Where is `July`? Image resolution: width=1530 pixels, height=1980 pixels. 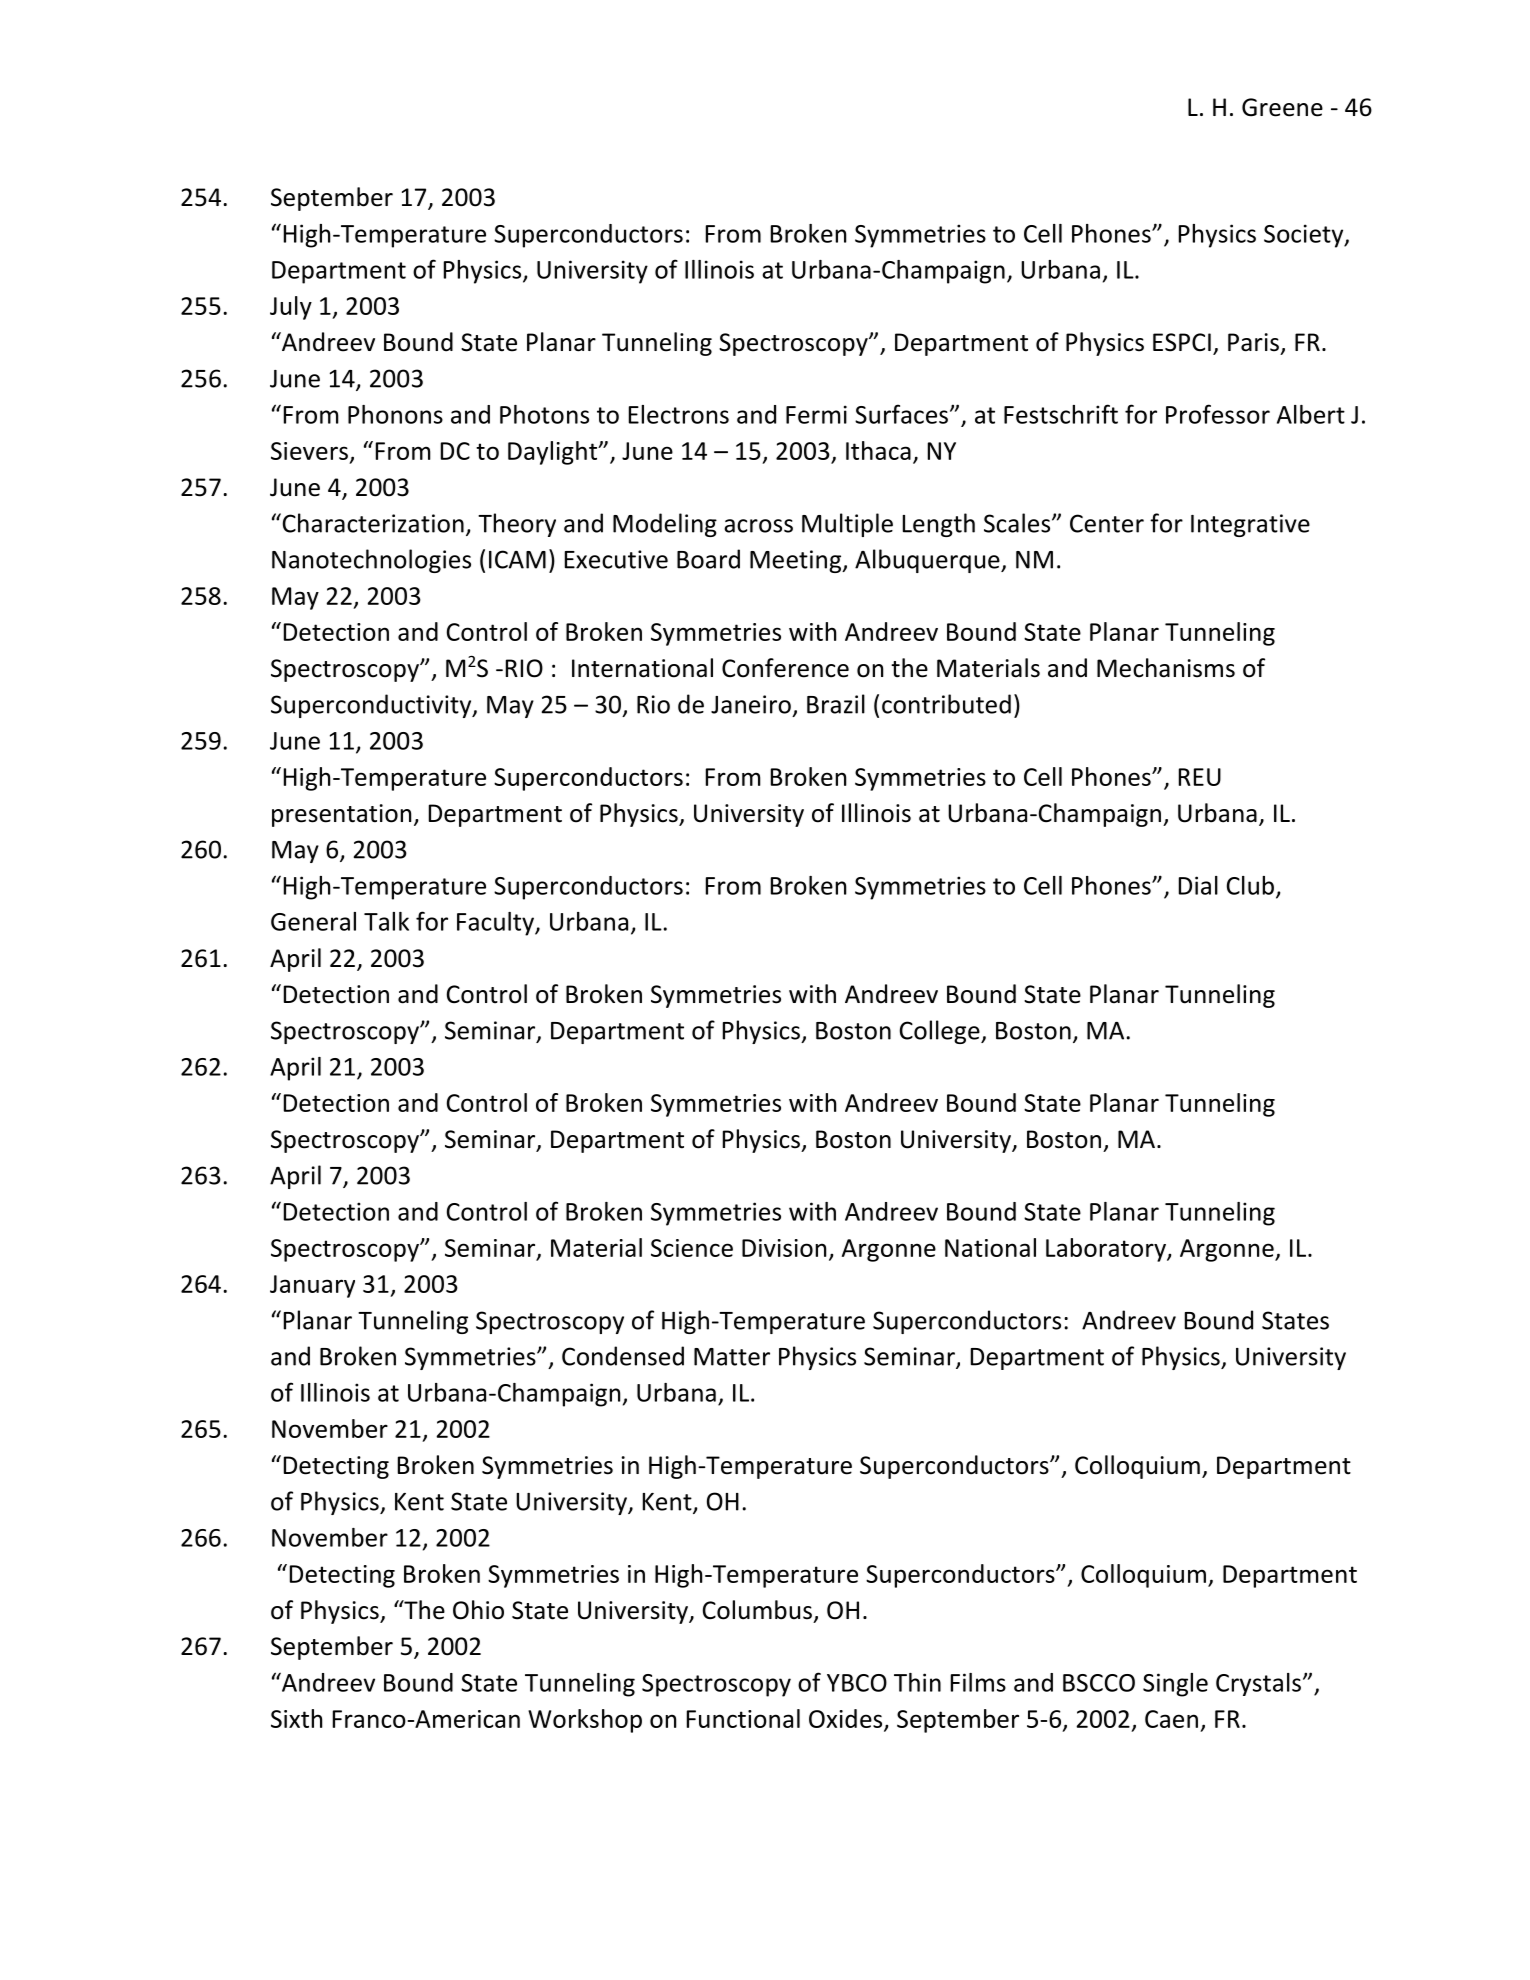
July is located at coordinates (291, 308).
